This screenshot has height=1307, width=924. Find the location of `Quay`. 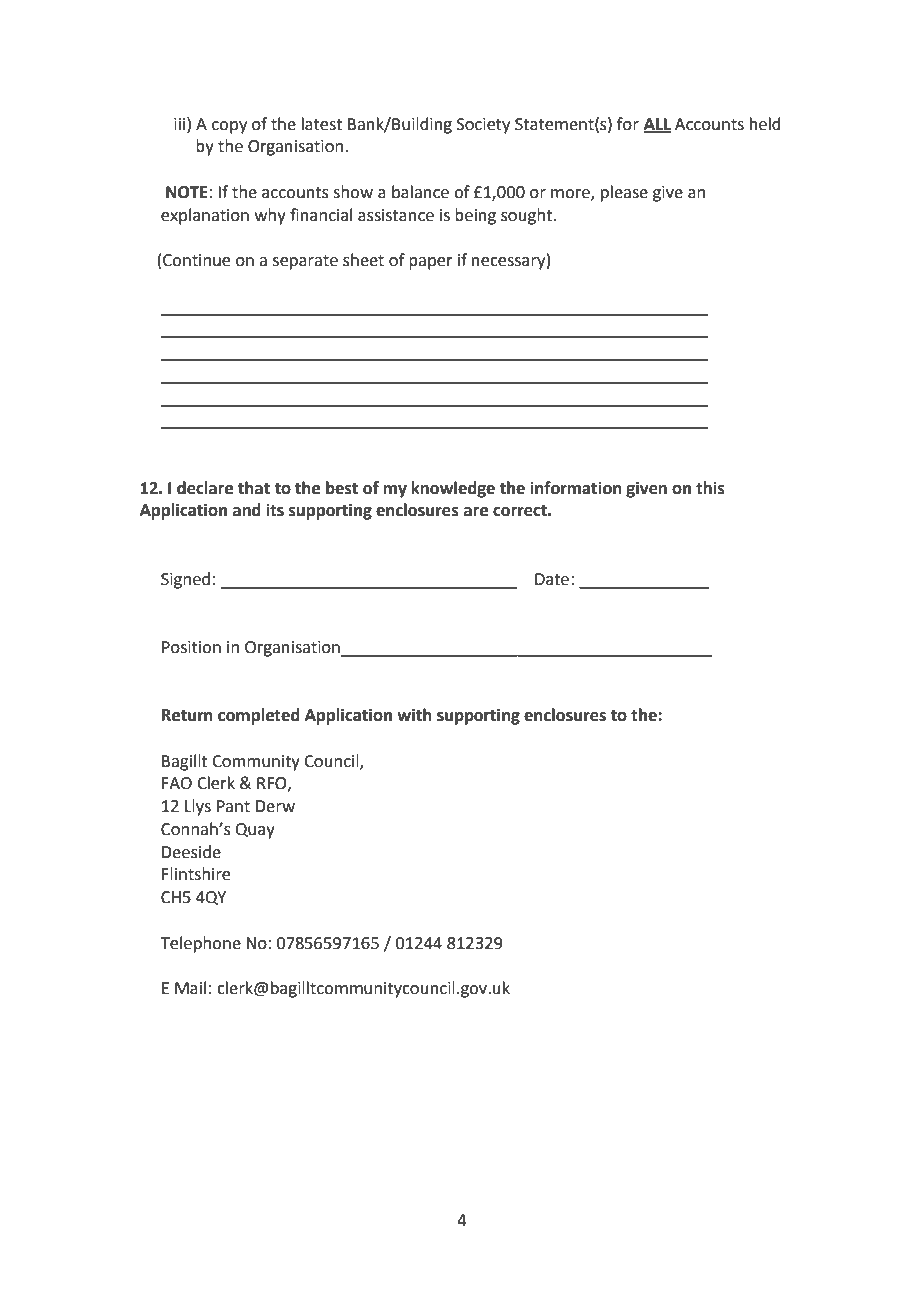

Quay is located at coordinates (255, 831).
